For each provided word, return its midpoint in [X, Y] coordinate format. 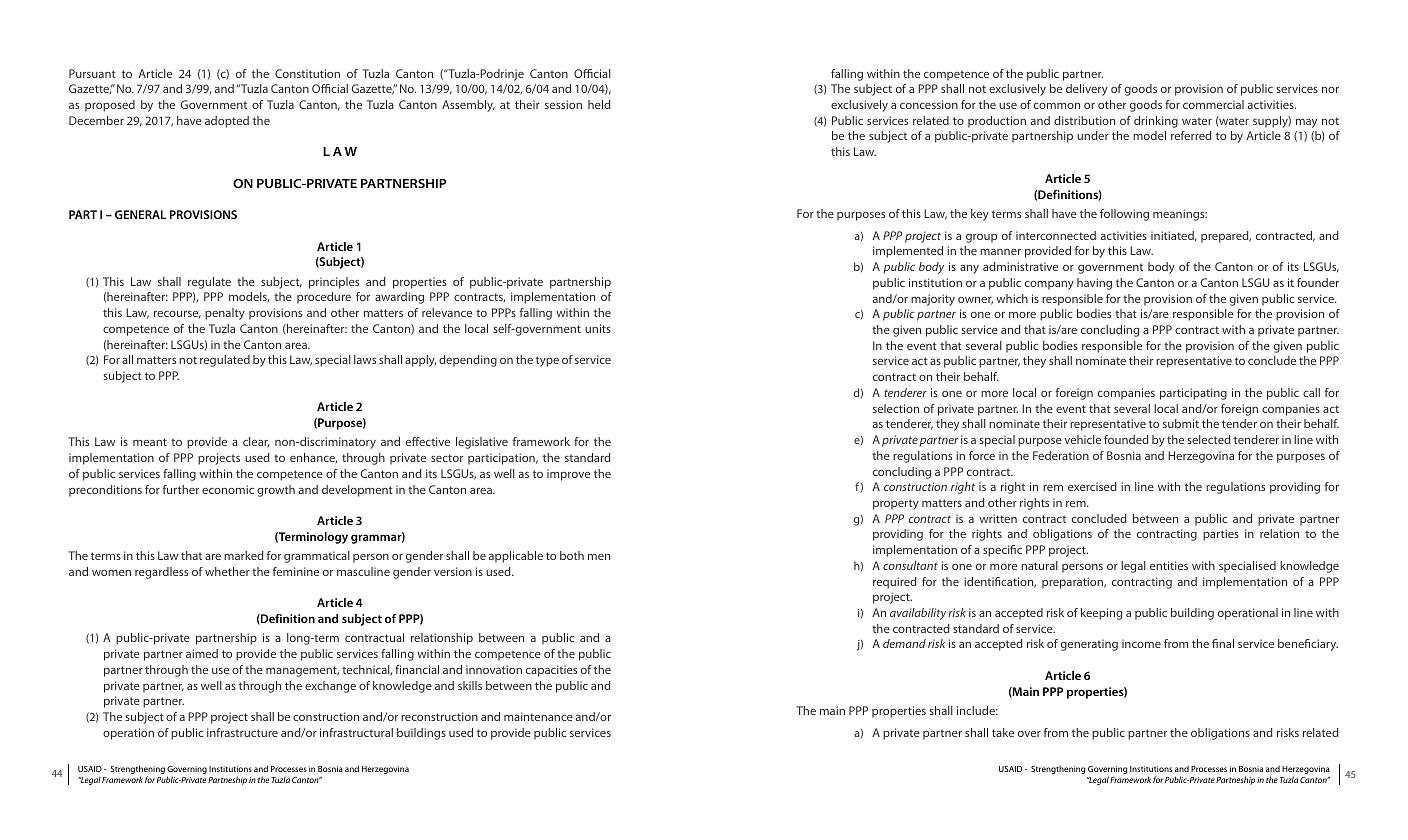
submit [1181, 423]
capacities [551, 671]
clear [256, 442]
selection [896, 408]
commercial [1213, 104]
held [599, 104]
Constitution [307, 73]
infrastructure [242, 732]
